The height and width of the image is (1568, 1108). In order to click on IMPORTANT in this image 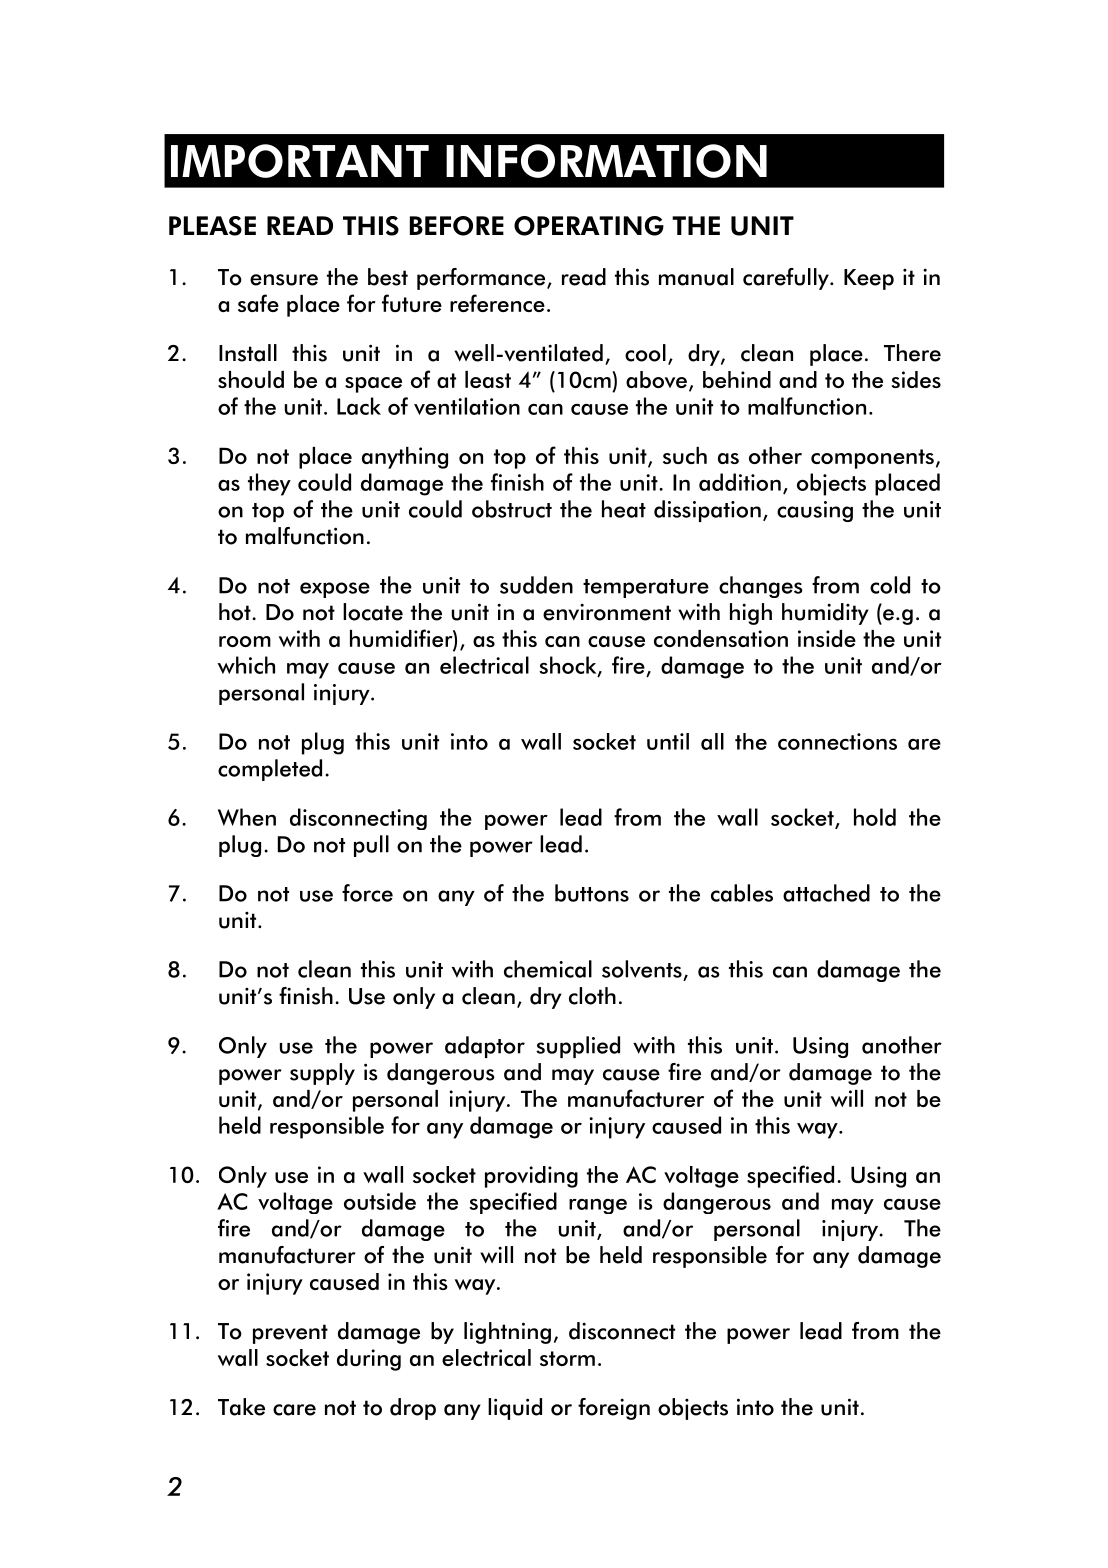, I will do `click(300, 161)`.
